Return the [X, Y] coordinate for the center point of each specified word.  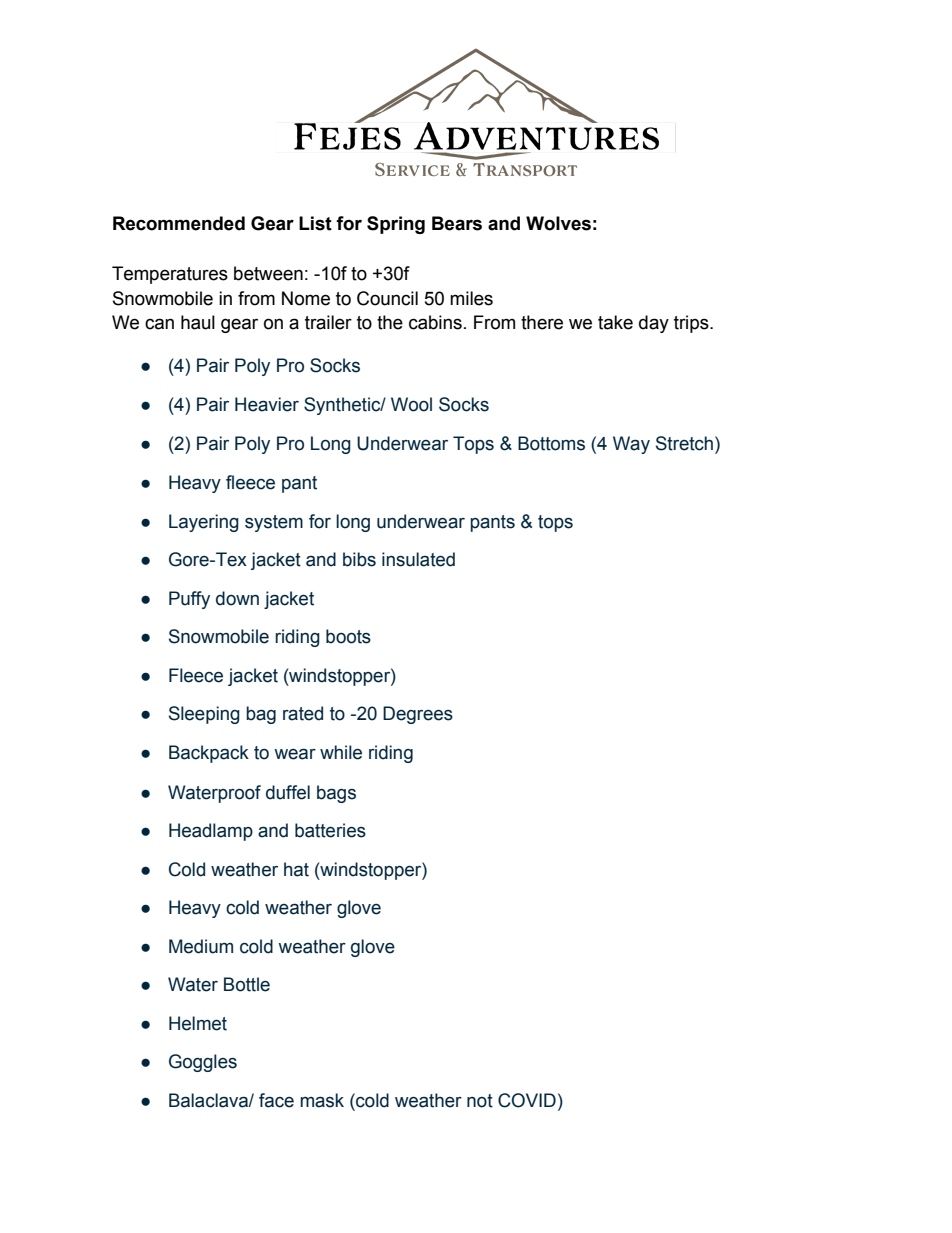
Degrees [418, 715]
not [480, 1101]
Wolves [558, 223]
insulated [418, 559]
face [276, 1100]
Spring [396, 225]
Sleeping [204, 715]
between [268, 273]
